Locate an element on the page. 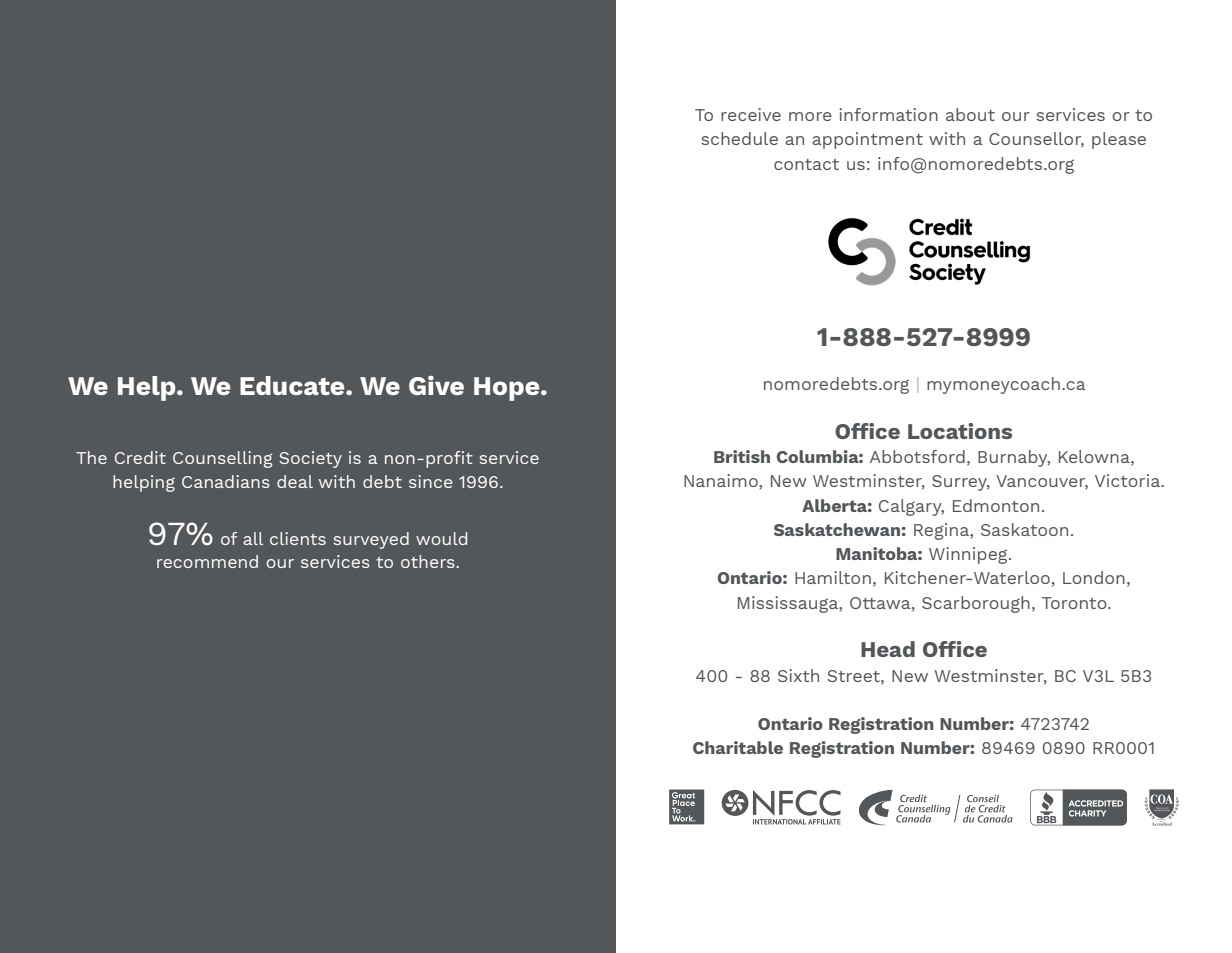 The height and width of the image is (953, 1232). Saskatoon is located at coordinates (1024, 529).
